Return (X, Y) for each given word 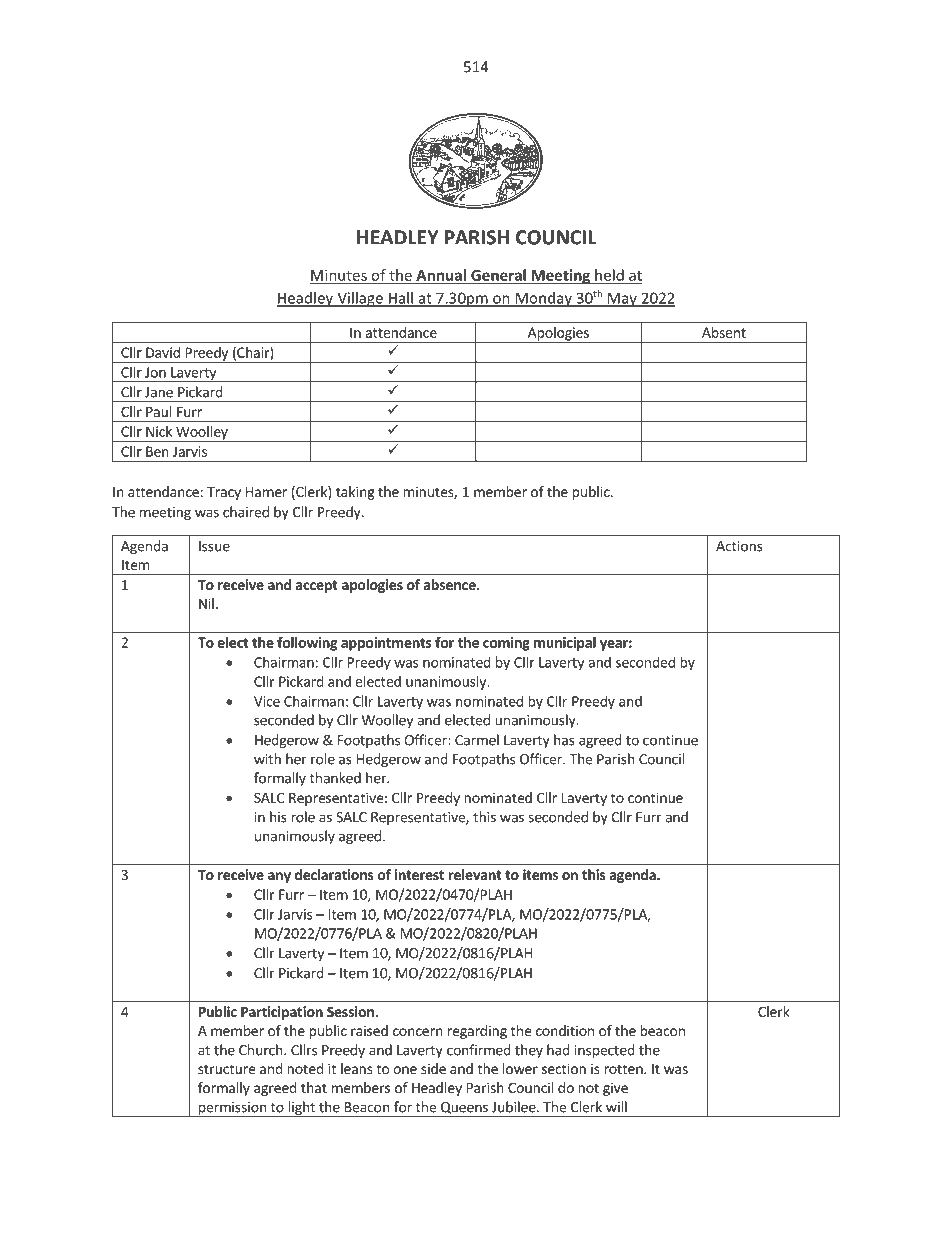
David (163, 352)
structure (226, 1069)
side (433, 1068)
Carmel (477, 740)
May (622, 299)
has (564, 740)
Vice (267, 701)
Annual (441, 276)
